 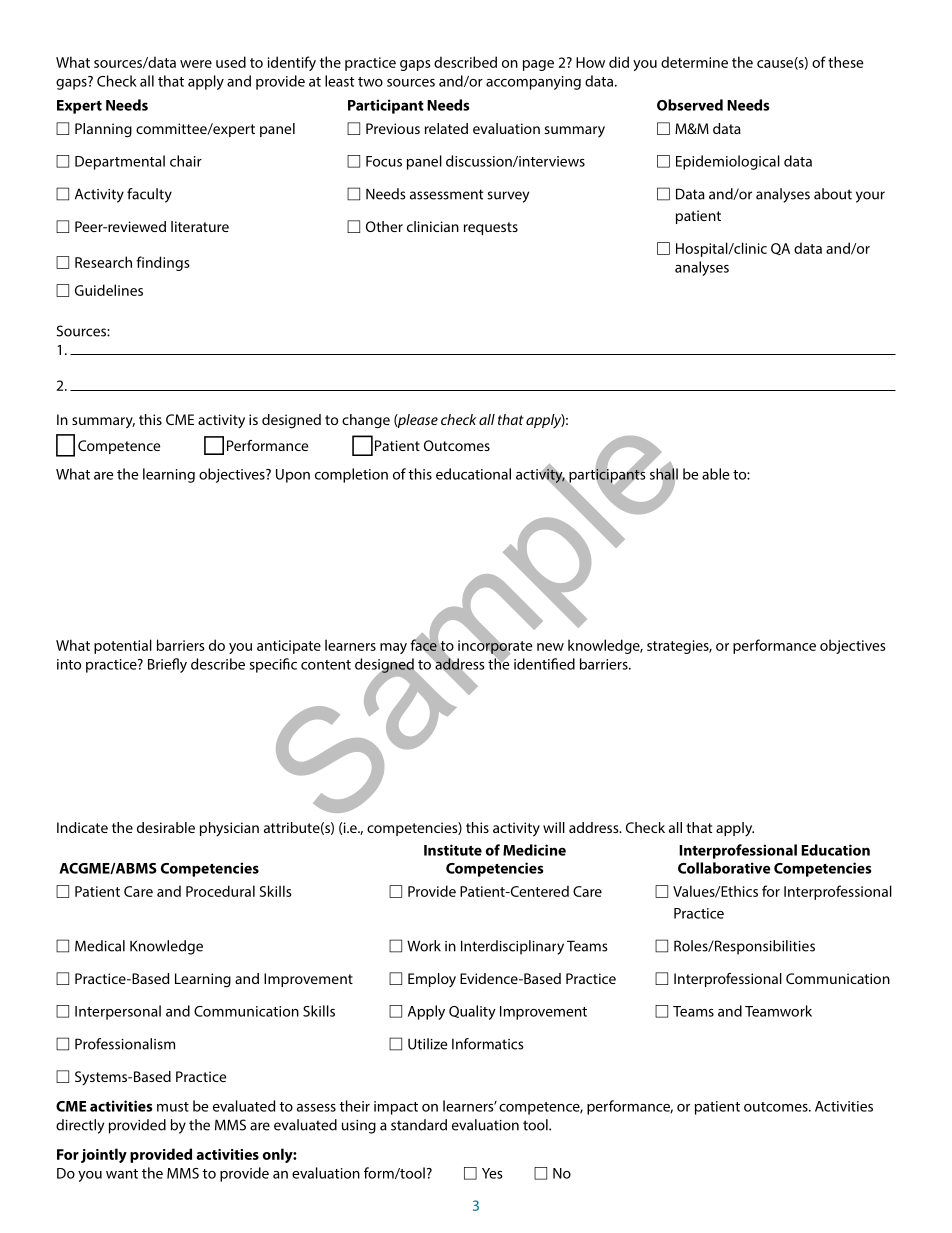 I want to click on Collaborative, so click(x=724, y=868).
